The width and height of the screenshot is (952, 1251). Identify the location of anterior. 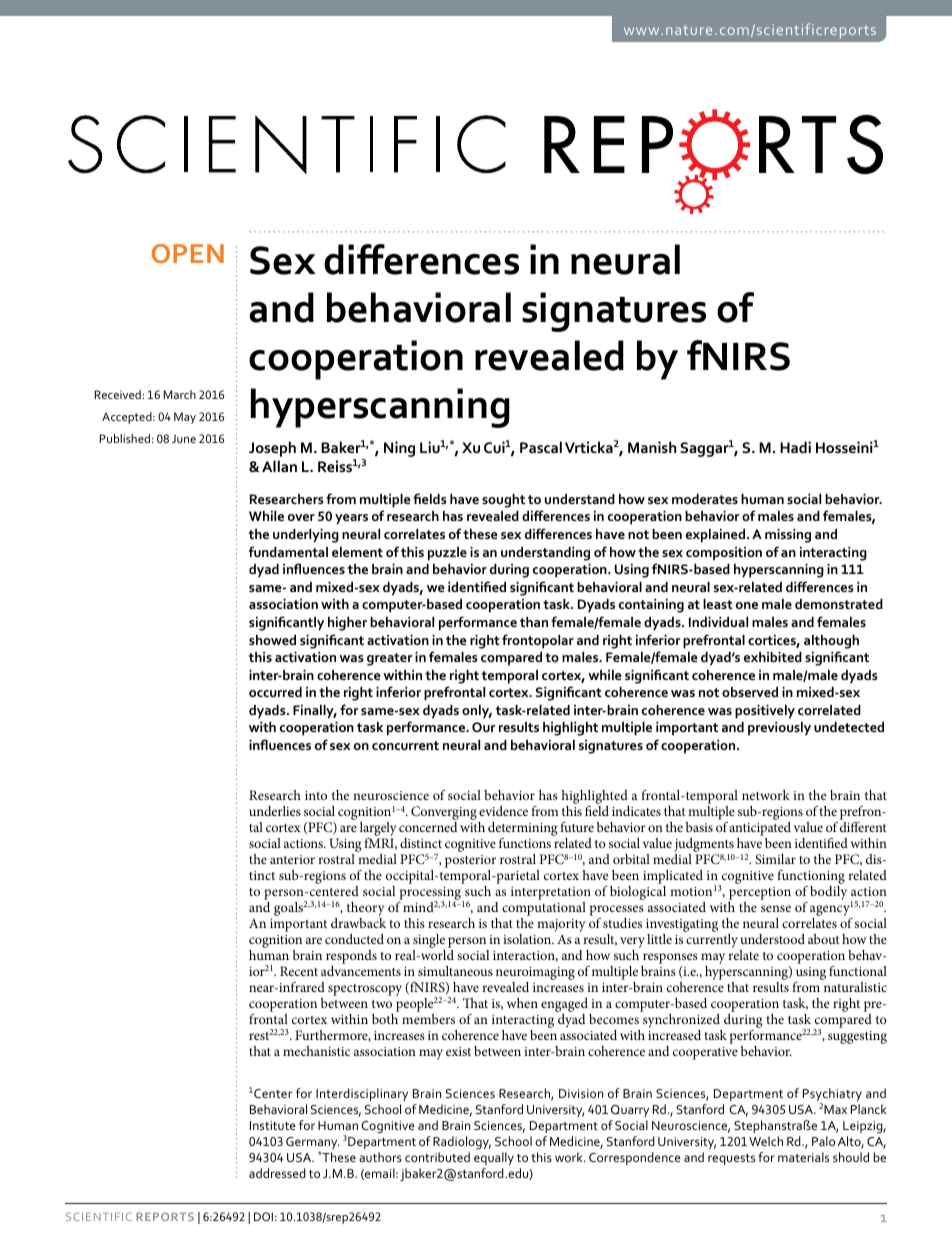
(292, 859).
